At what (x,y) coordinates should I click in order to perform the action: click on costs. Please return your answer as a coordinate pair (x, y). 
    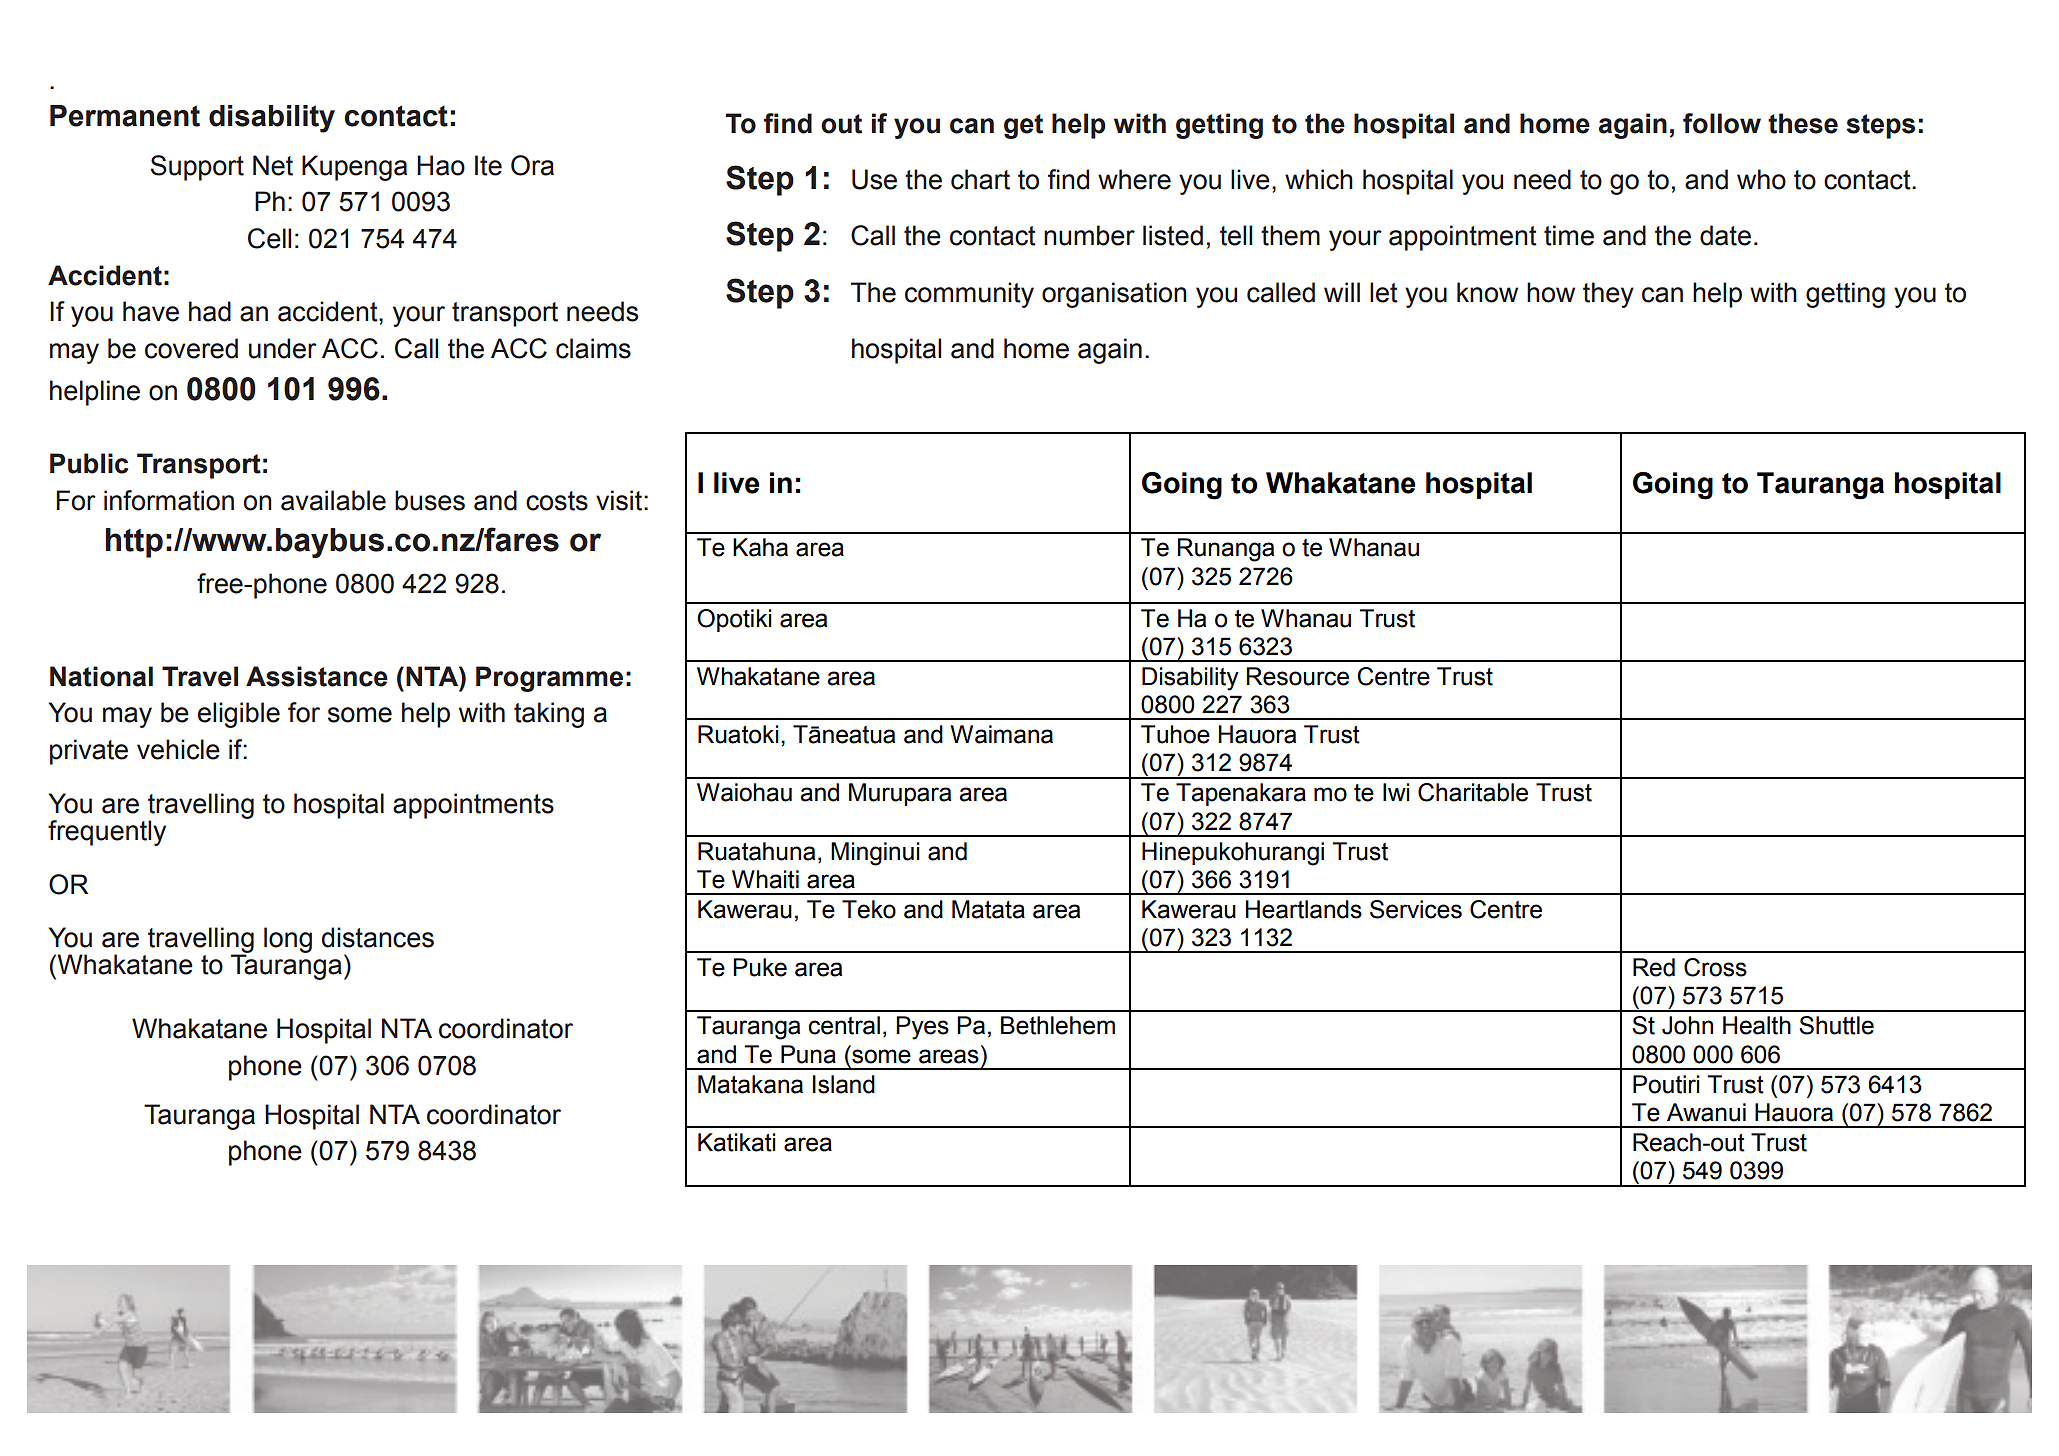
    Looking at the image, I should click on (557, 501).
